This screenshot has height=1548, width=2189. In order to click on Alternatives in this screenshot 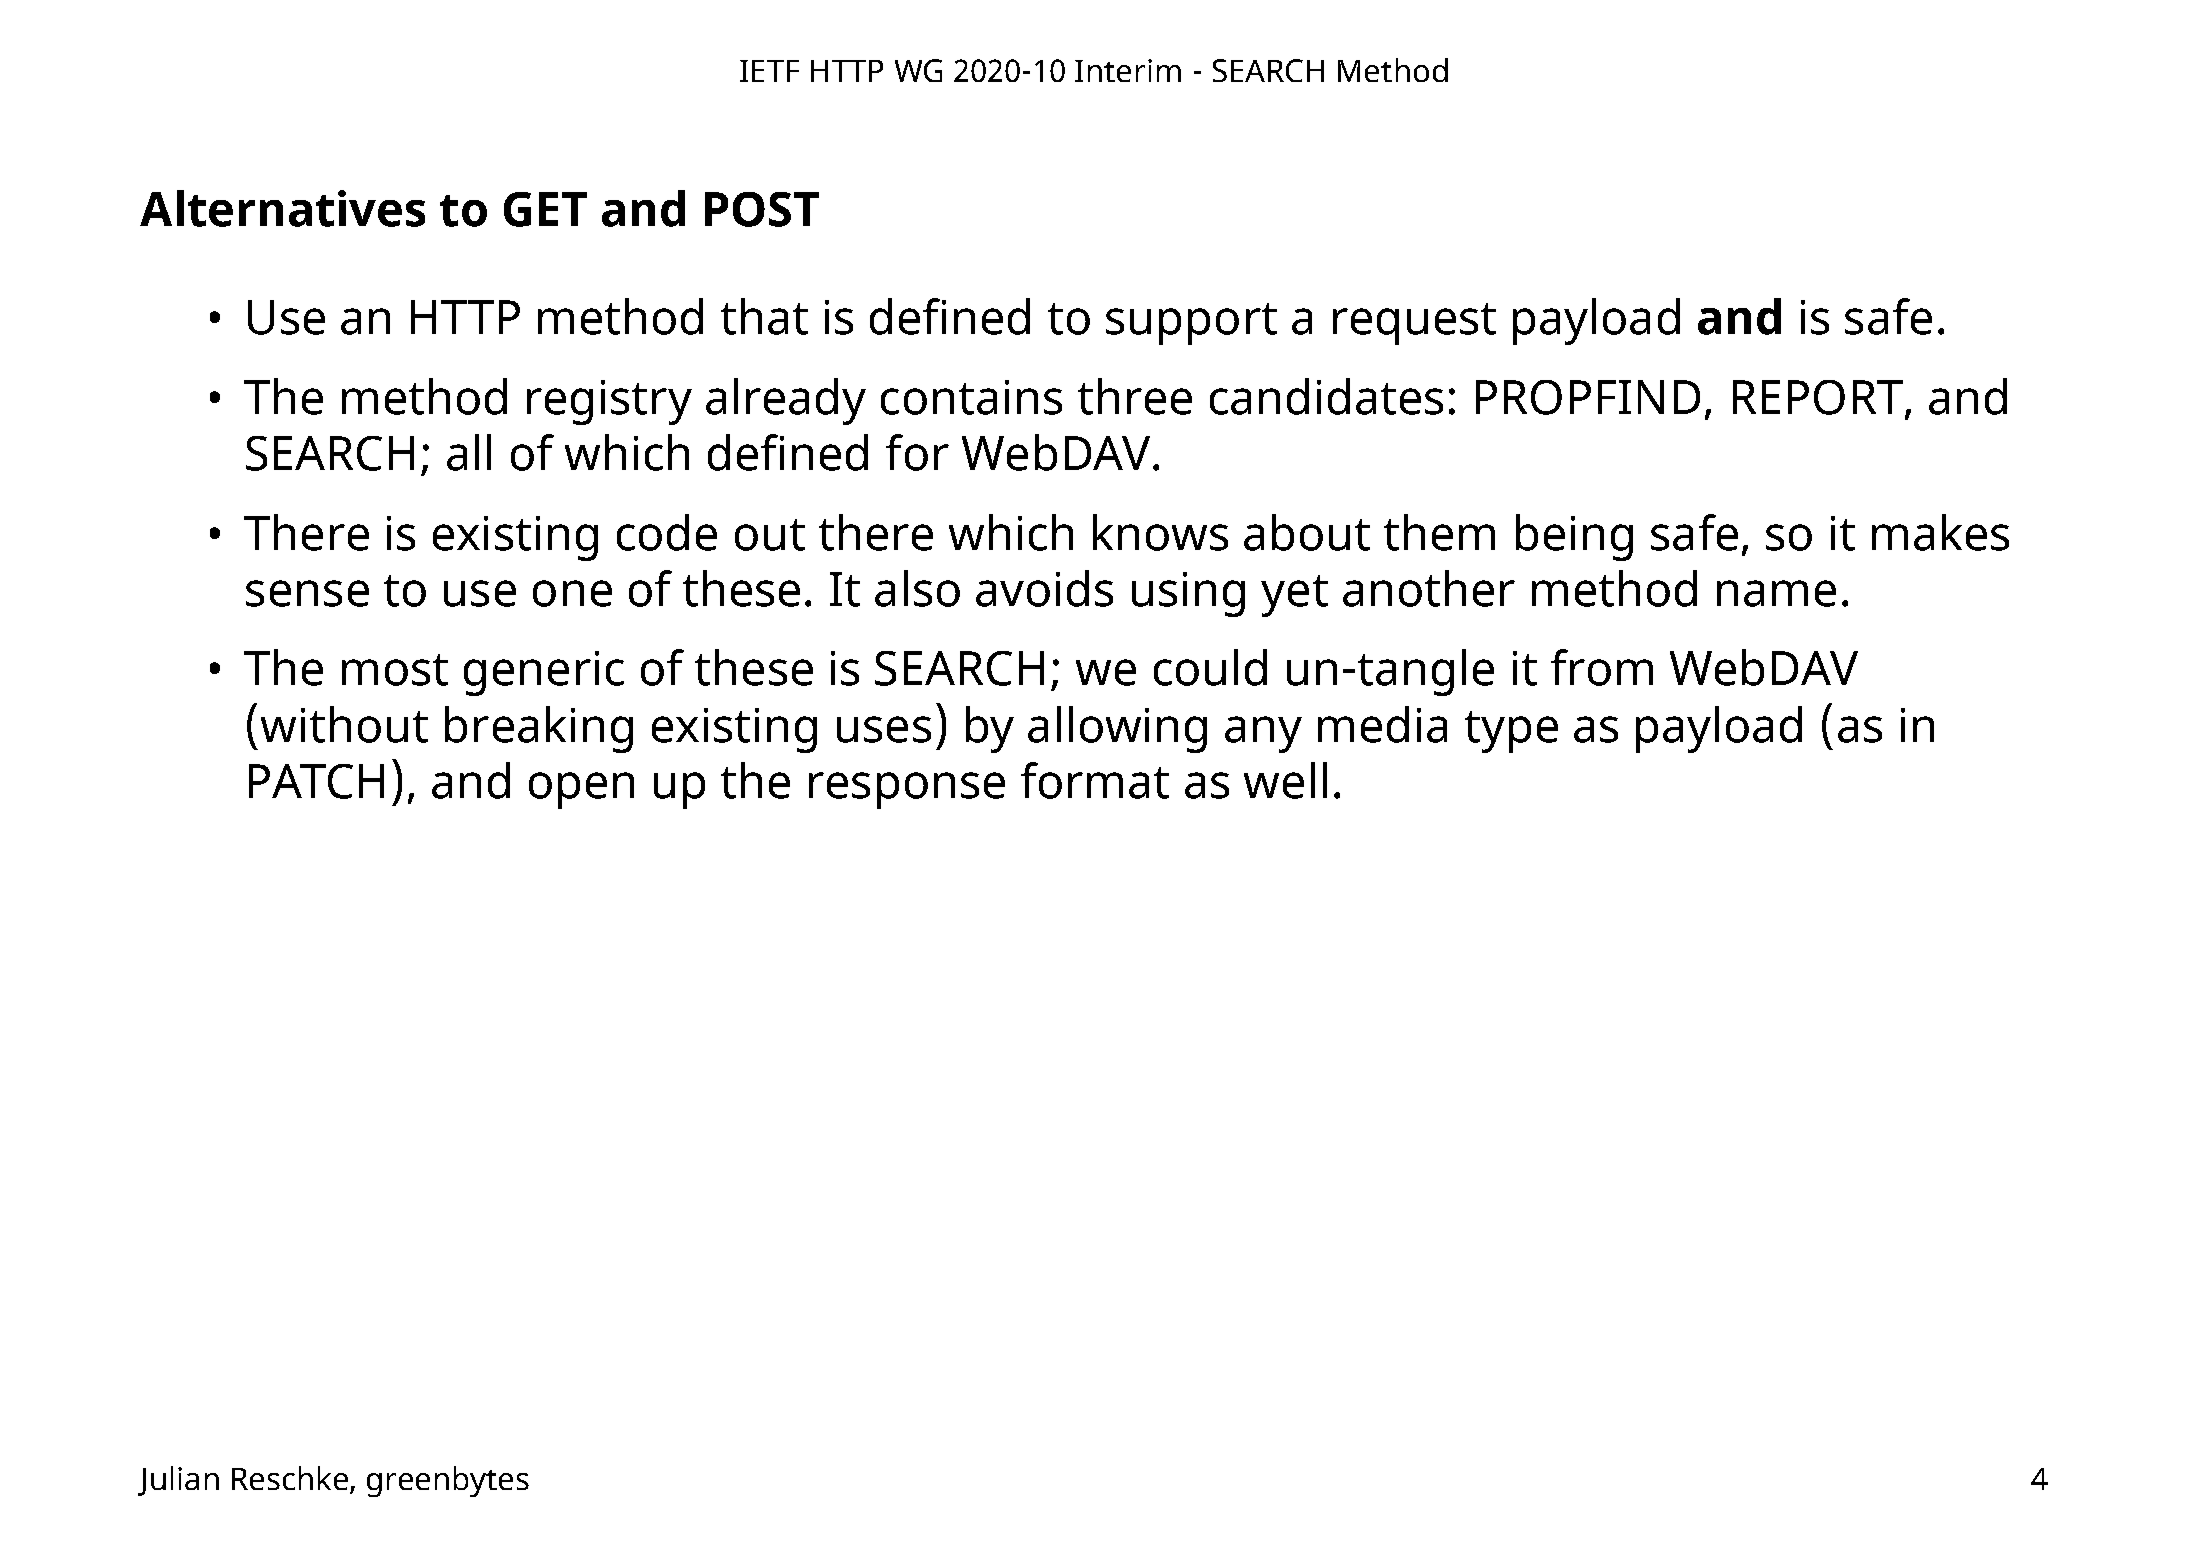, I will do `click(282, 208)`.
